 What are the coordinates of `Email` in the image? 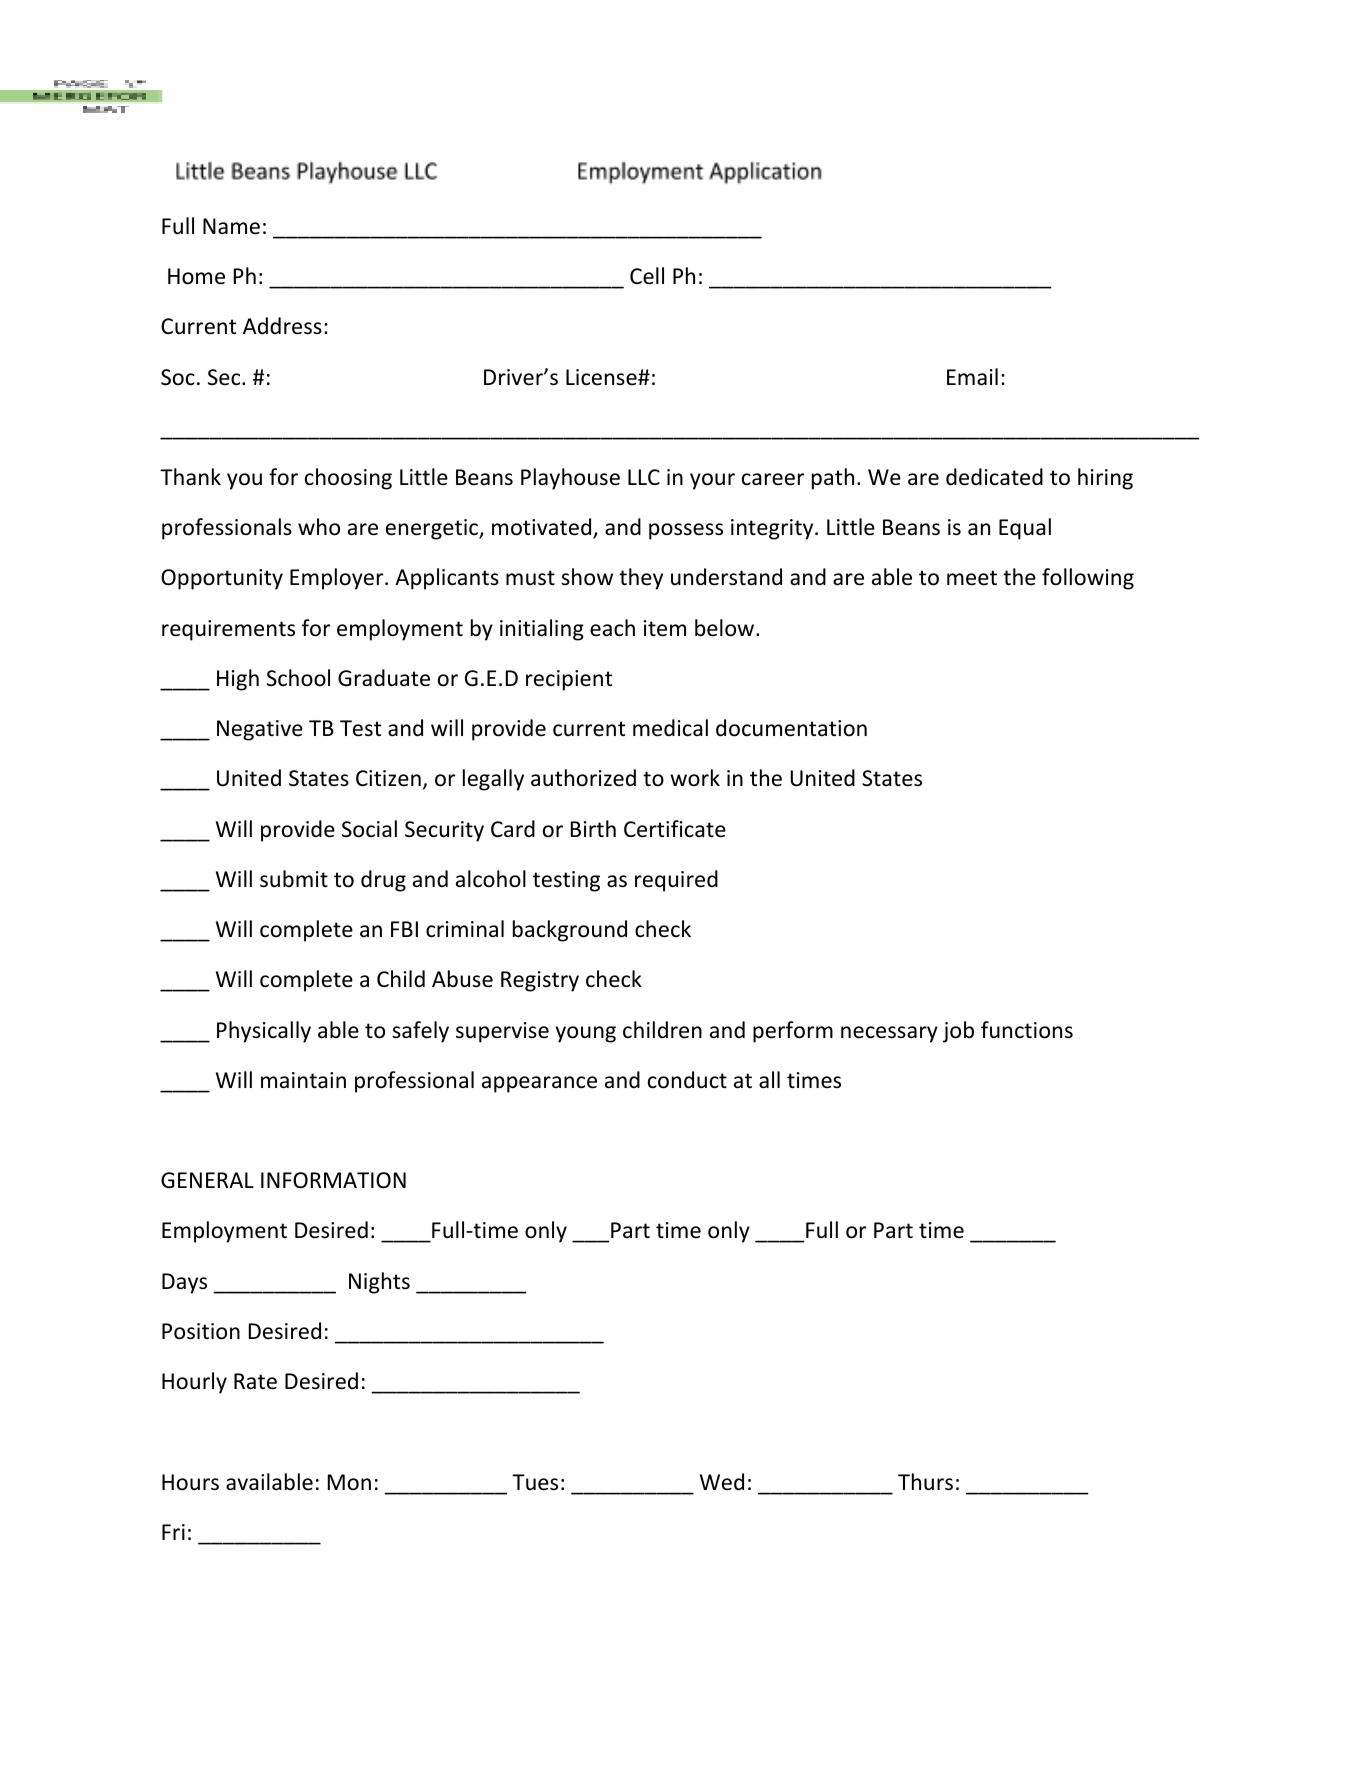 It's located at (972, 377).
